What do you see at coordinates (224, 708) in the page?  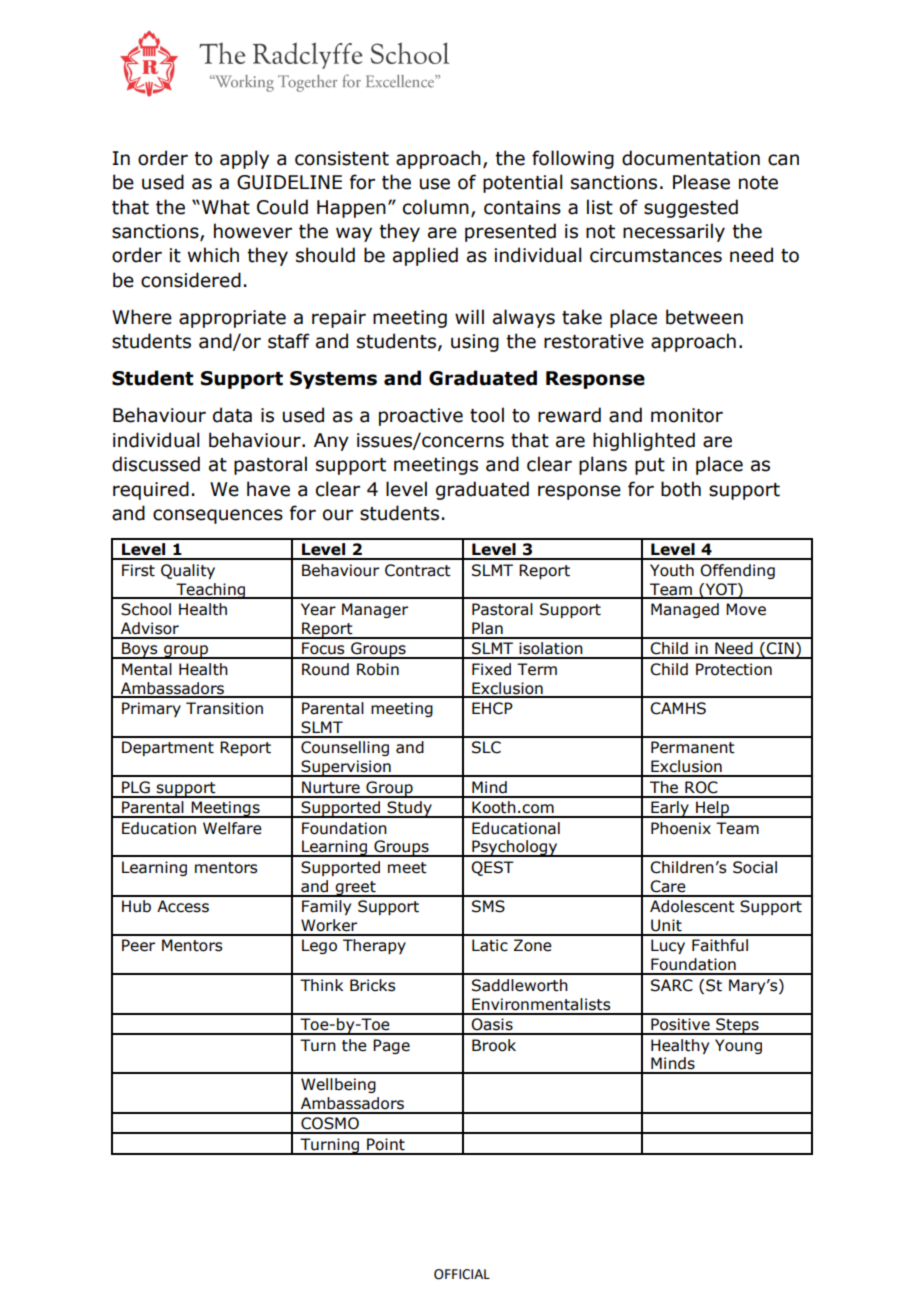 I see `Transition` at bounding box center [224, 708].
